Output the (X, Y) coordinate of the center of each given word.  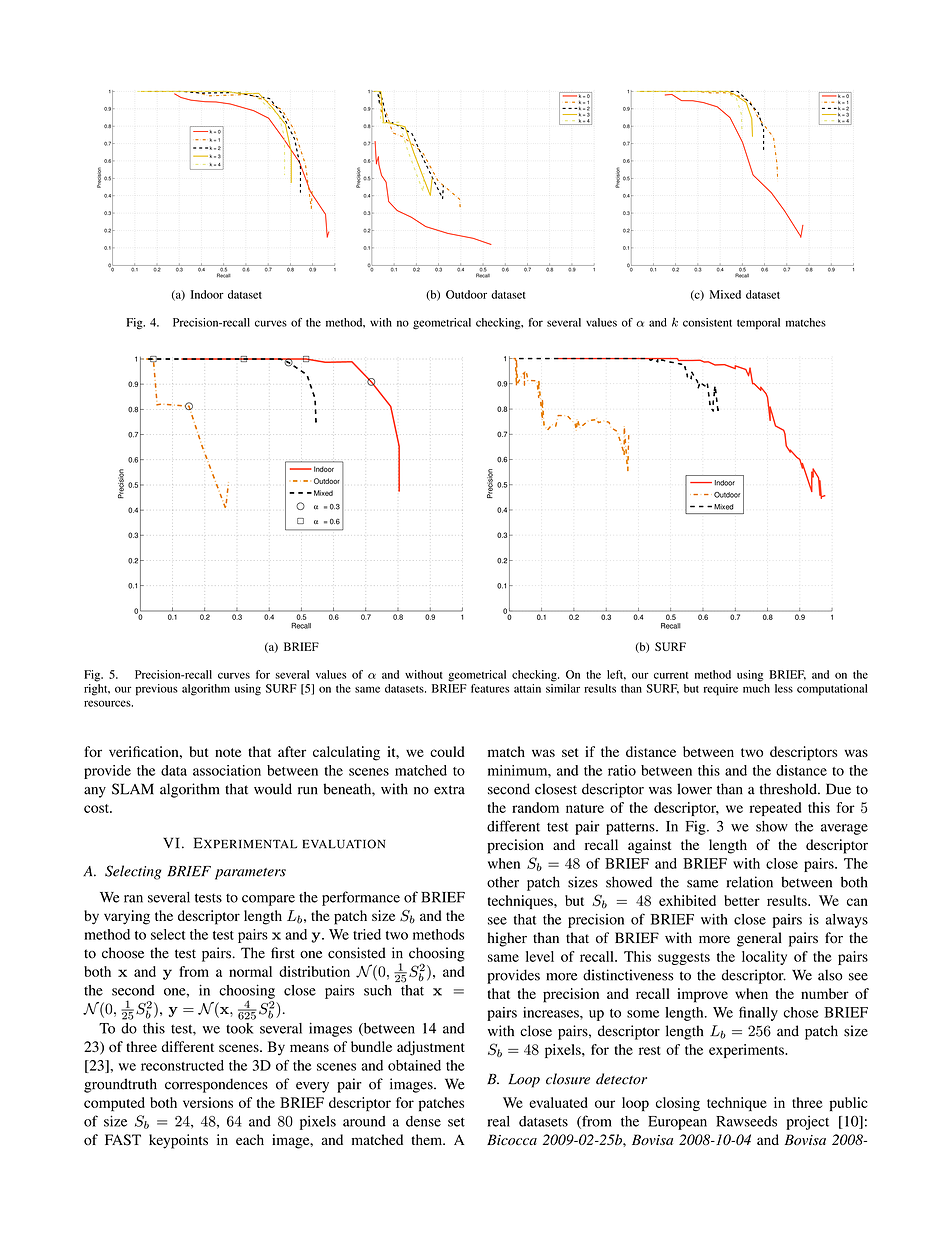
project (807, 1123)
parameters (250, 874)
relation (750, 882)
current (671, 675)
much (756, 688)
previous (157, 690)
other (503, 882)
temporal (758, 323)
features (490, 688)
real (499, 1121)
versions (208, 1102)
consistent (707, 322)
